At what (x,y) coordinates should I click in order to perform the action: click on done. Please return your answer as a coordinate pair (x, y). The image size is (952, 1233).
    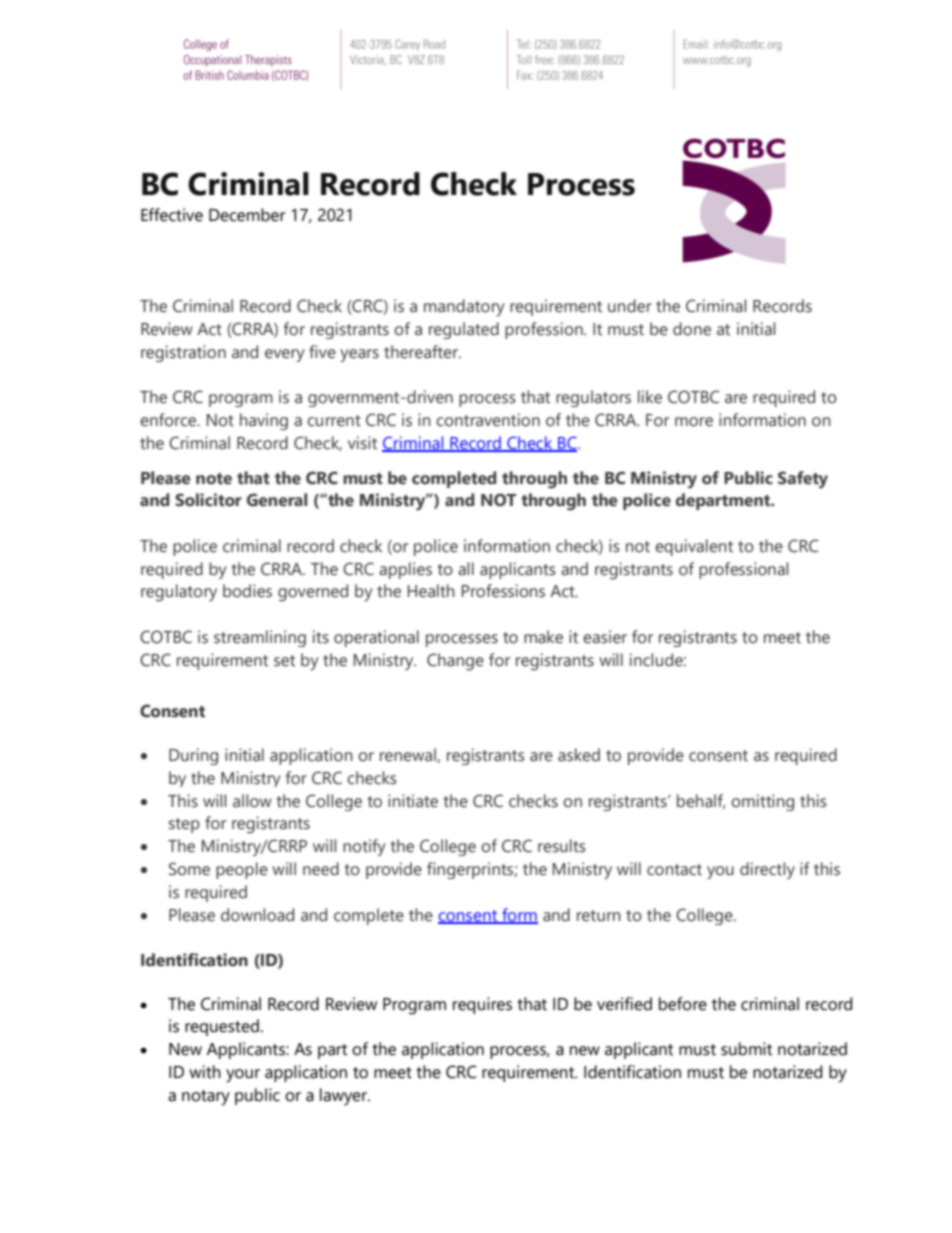
    Looking at the image, I should click on (692, 329).
